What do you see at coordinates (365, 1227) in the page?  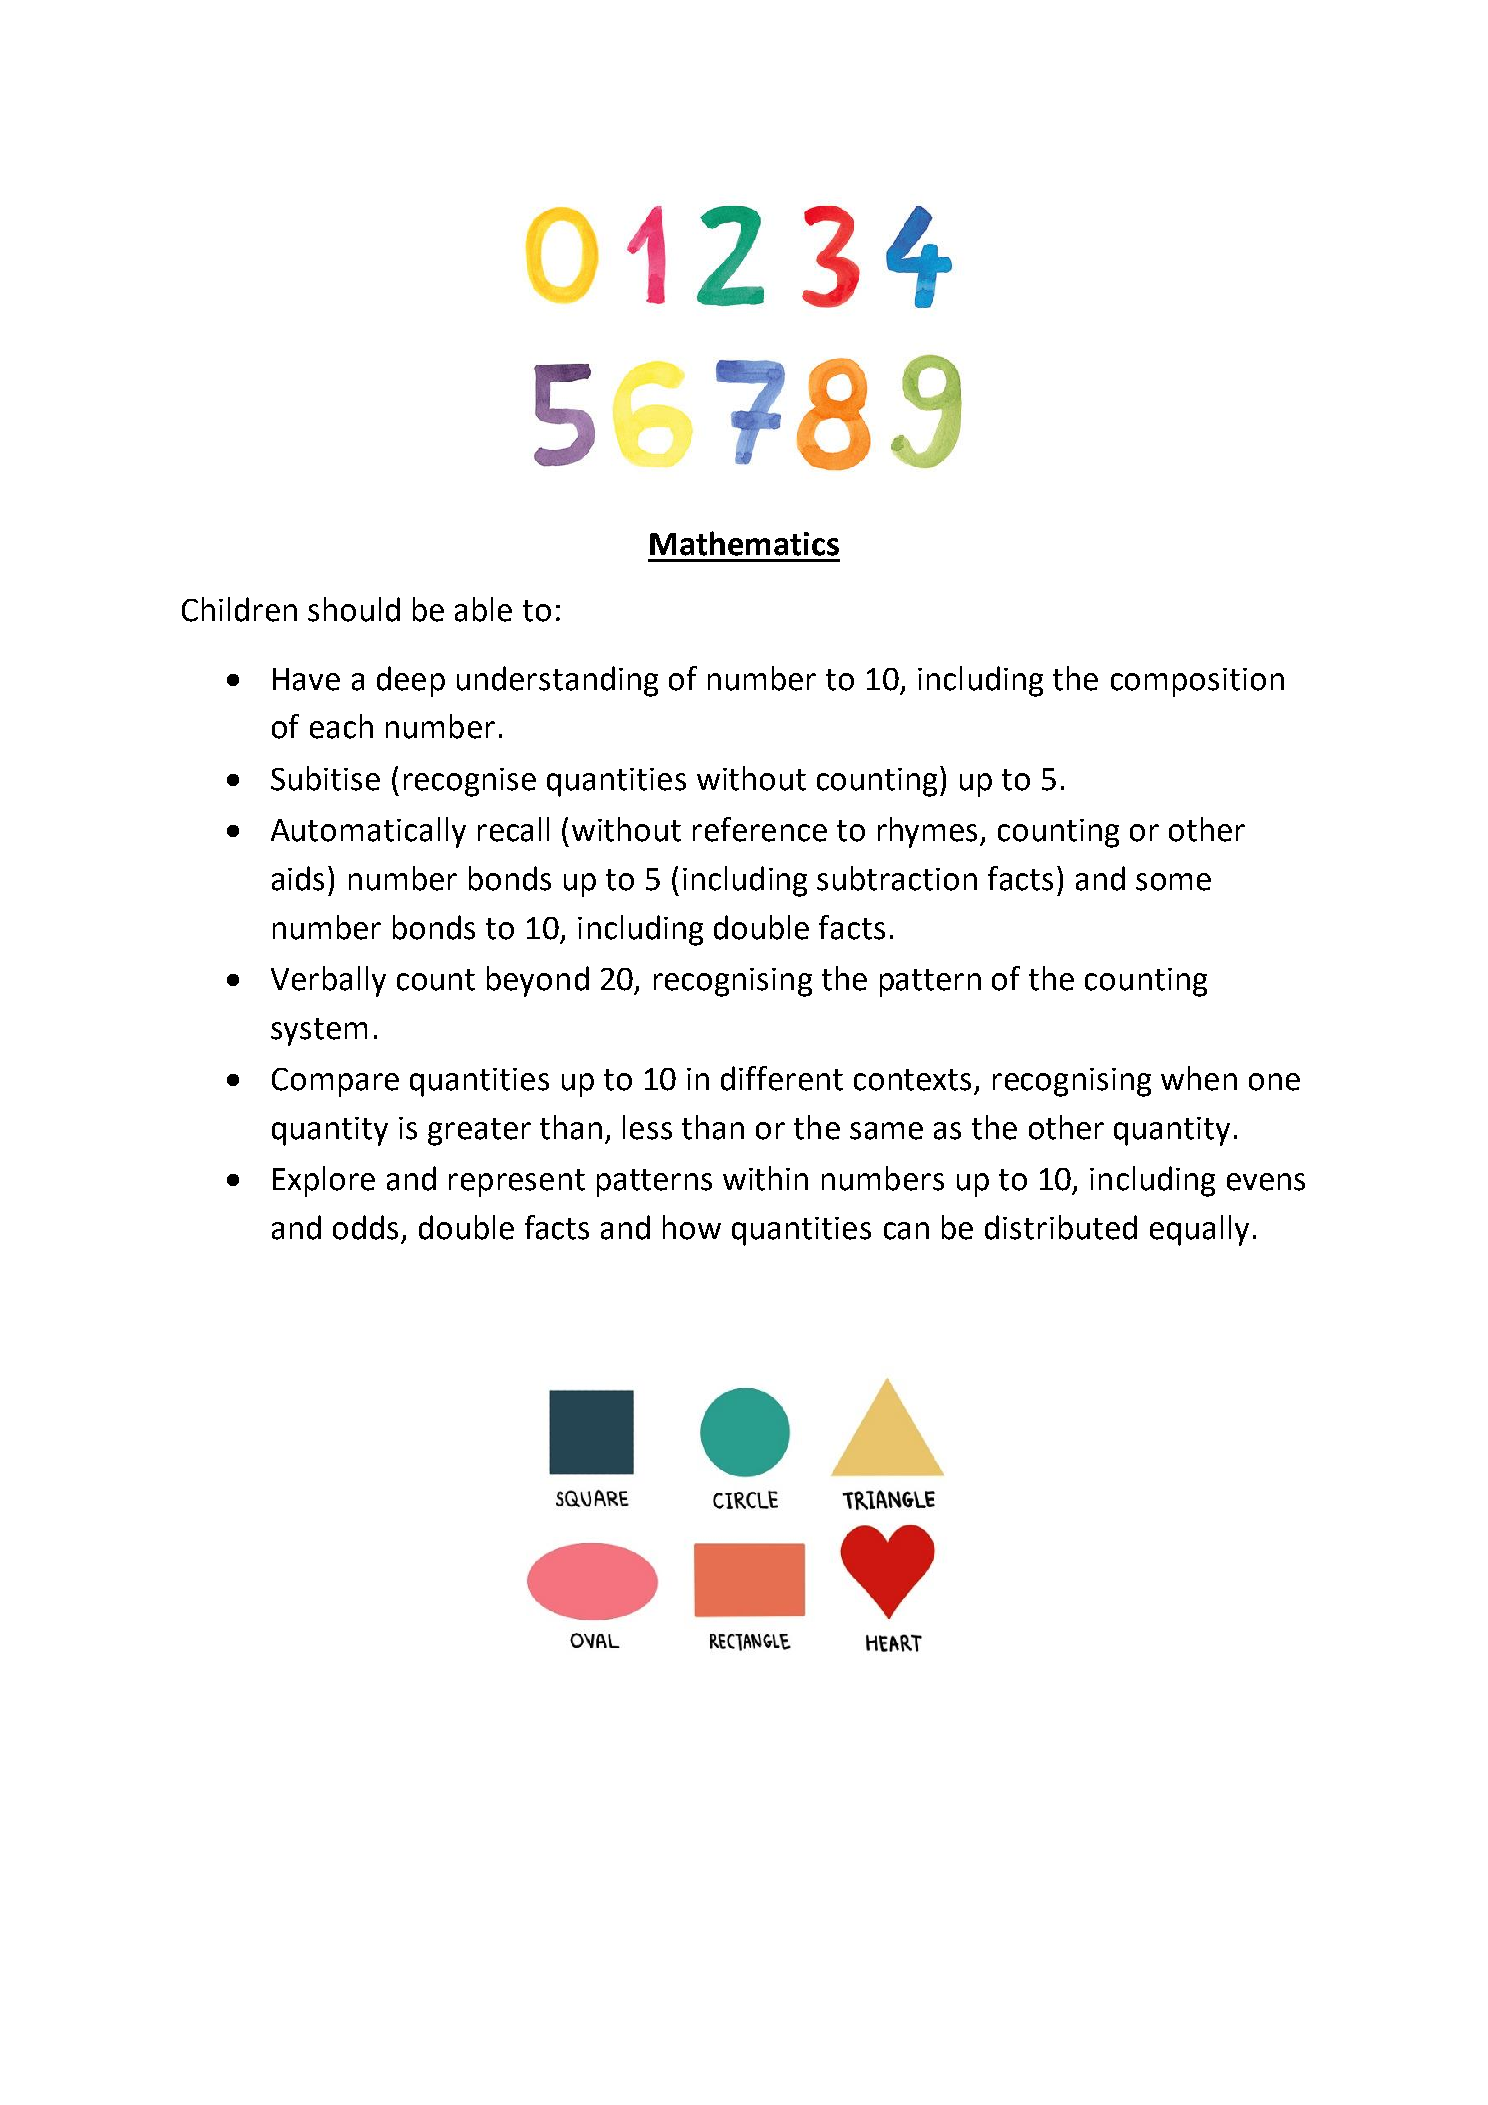 I see `odds` at bounding box center [365, 1227].
